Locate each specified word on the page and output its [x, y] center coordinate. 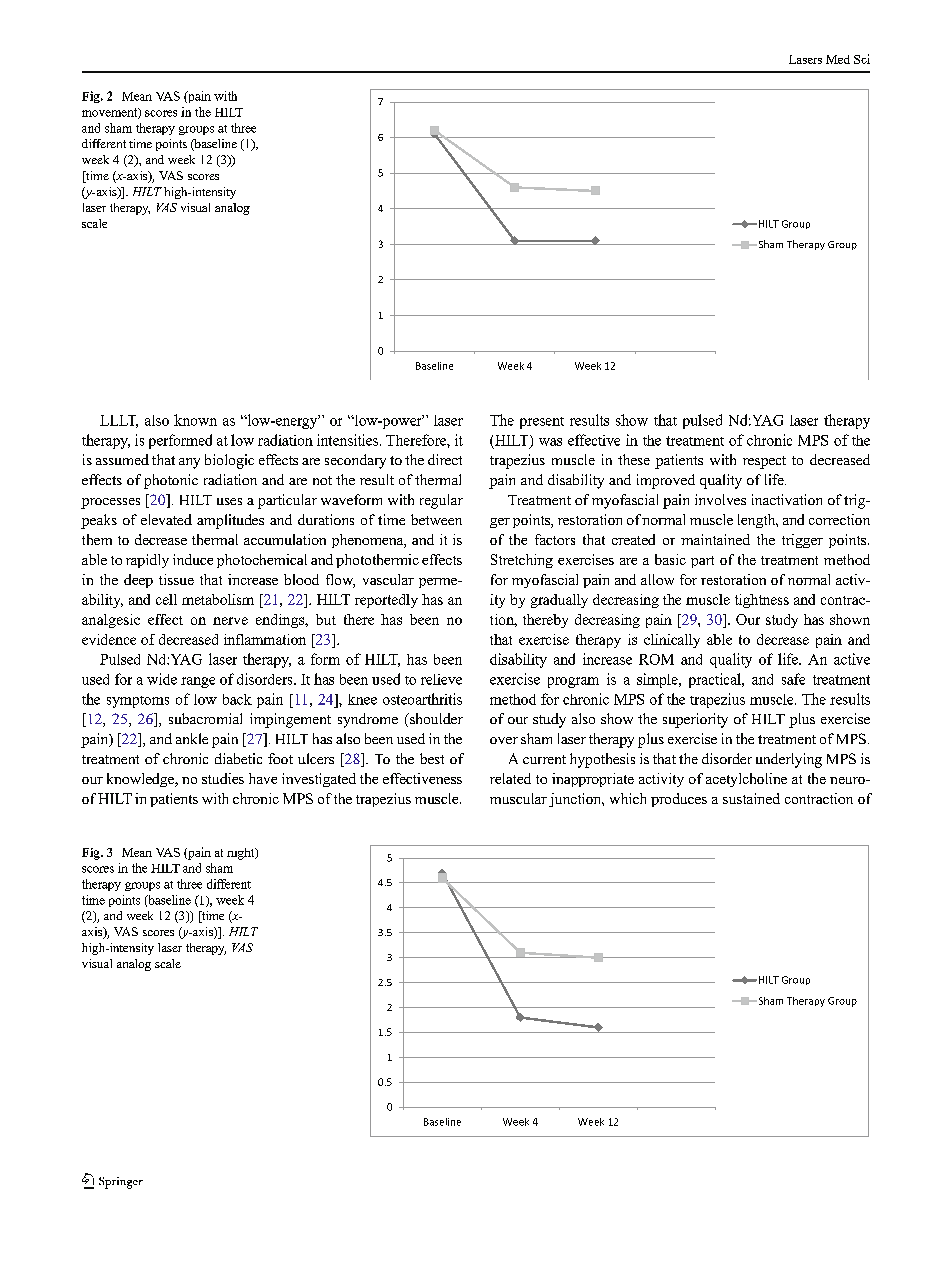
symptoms [138, 702]
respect [764, 462]
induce [193, 559]
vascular [388, 579]
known [195, 420]
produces [679, 800]
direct [445, 459]
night [242, 854]
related [510, 778]
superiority [695, 720]
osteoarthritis [422, 699]
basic [670, 559]
